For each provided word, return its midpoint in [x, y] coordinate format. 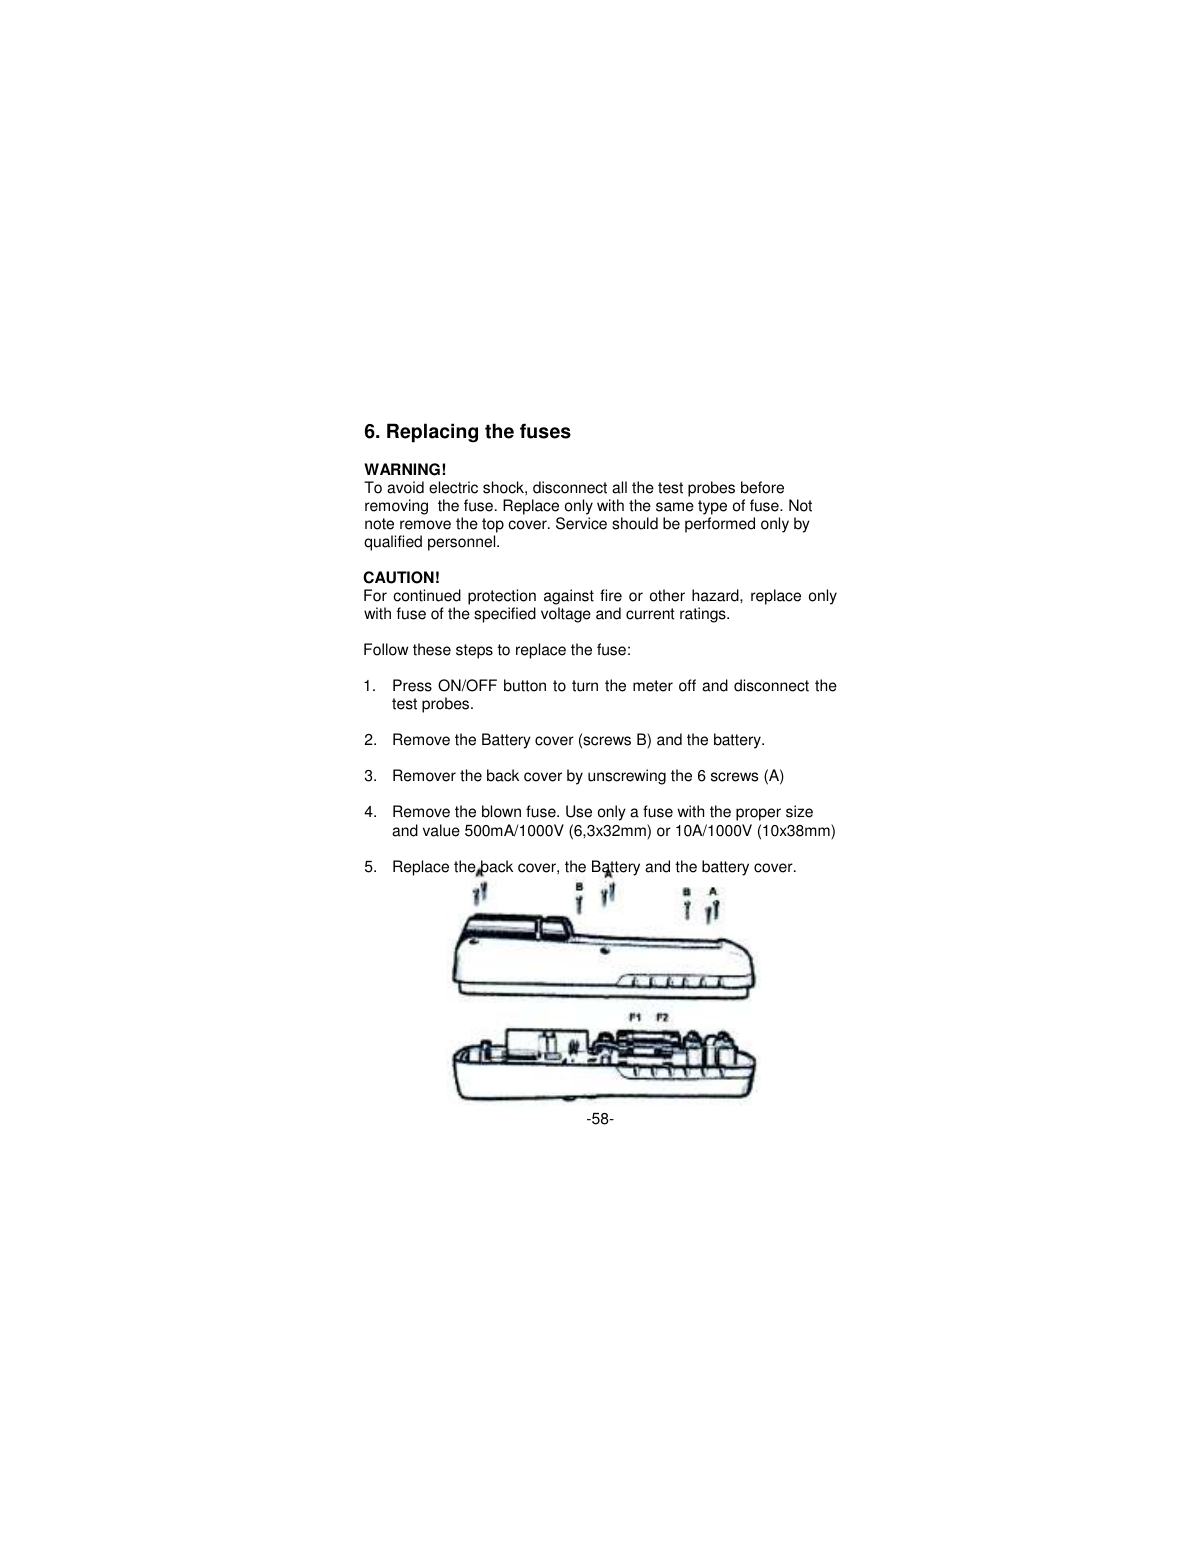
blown [501, 811]
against [569, 597]
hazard [716, 595]
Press [412, 685]
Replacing [432, 433]
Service [581, 523]
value [441, 830]
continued [427, 595]
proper [758, 814]
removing [396, 507]
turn [585, 686]
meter [653, 686]
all [619, 487]
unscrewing [627, 777]
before [762, 487]
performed [720, 525]
